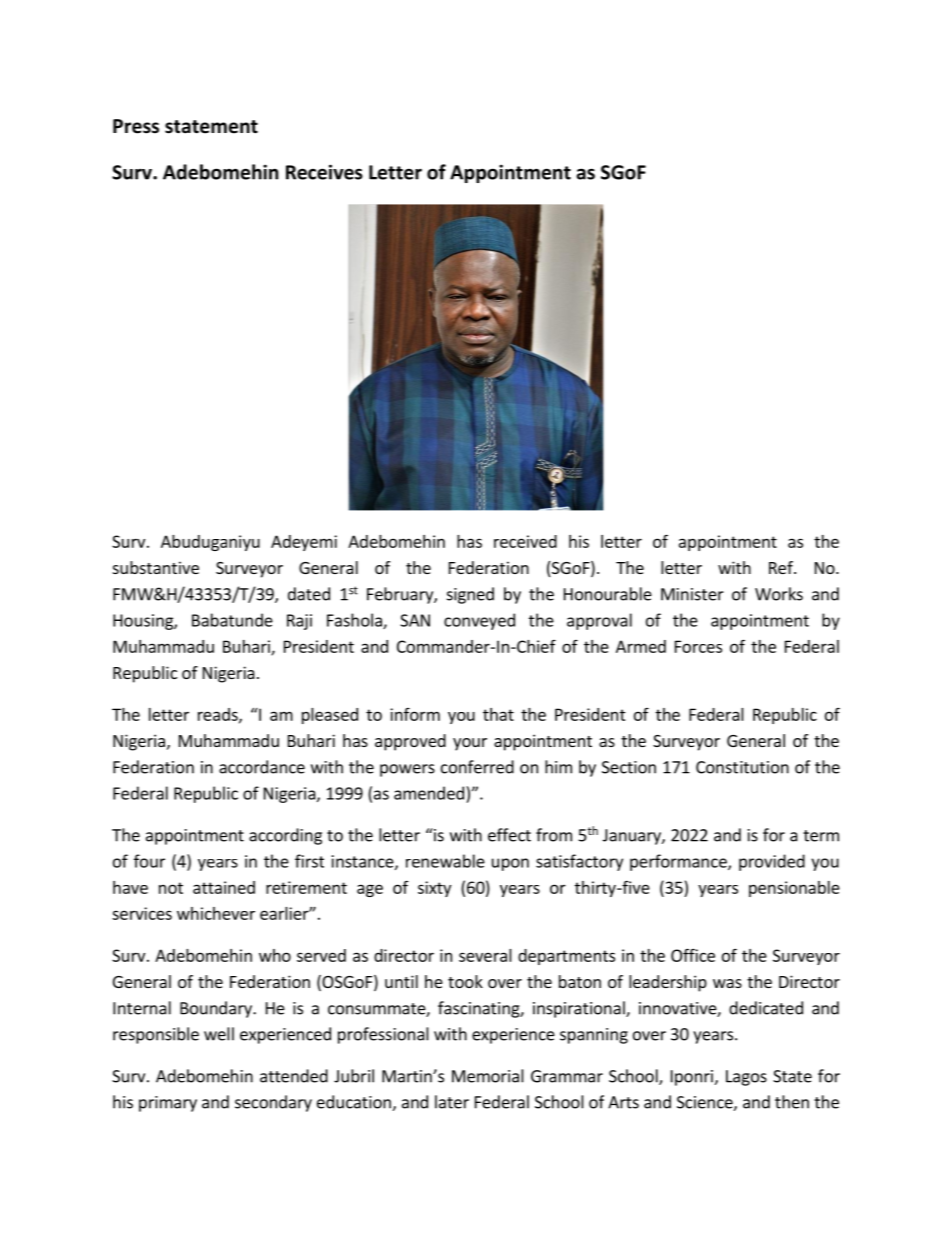 Image resolution: width=952 pixels, height=1233 pixels. Describe the element at coordinates (156, 567) in the screenshot. I see `substantive` at that location.
